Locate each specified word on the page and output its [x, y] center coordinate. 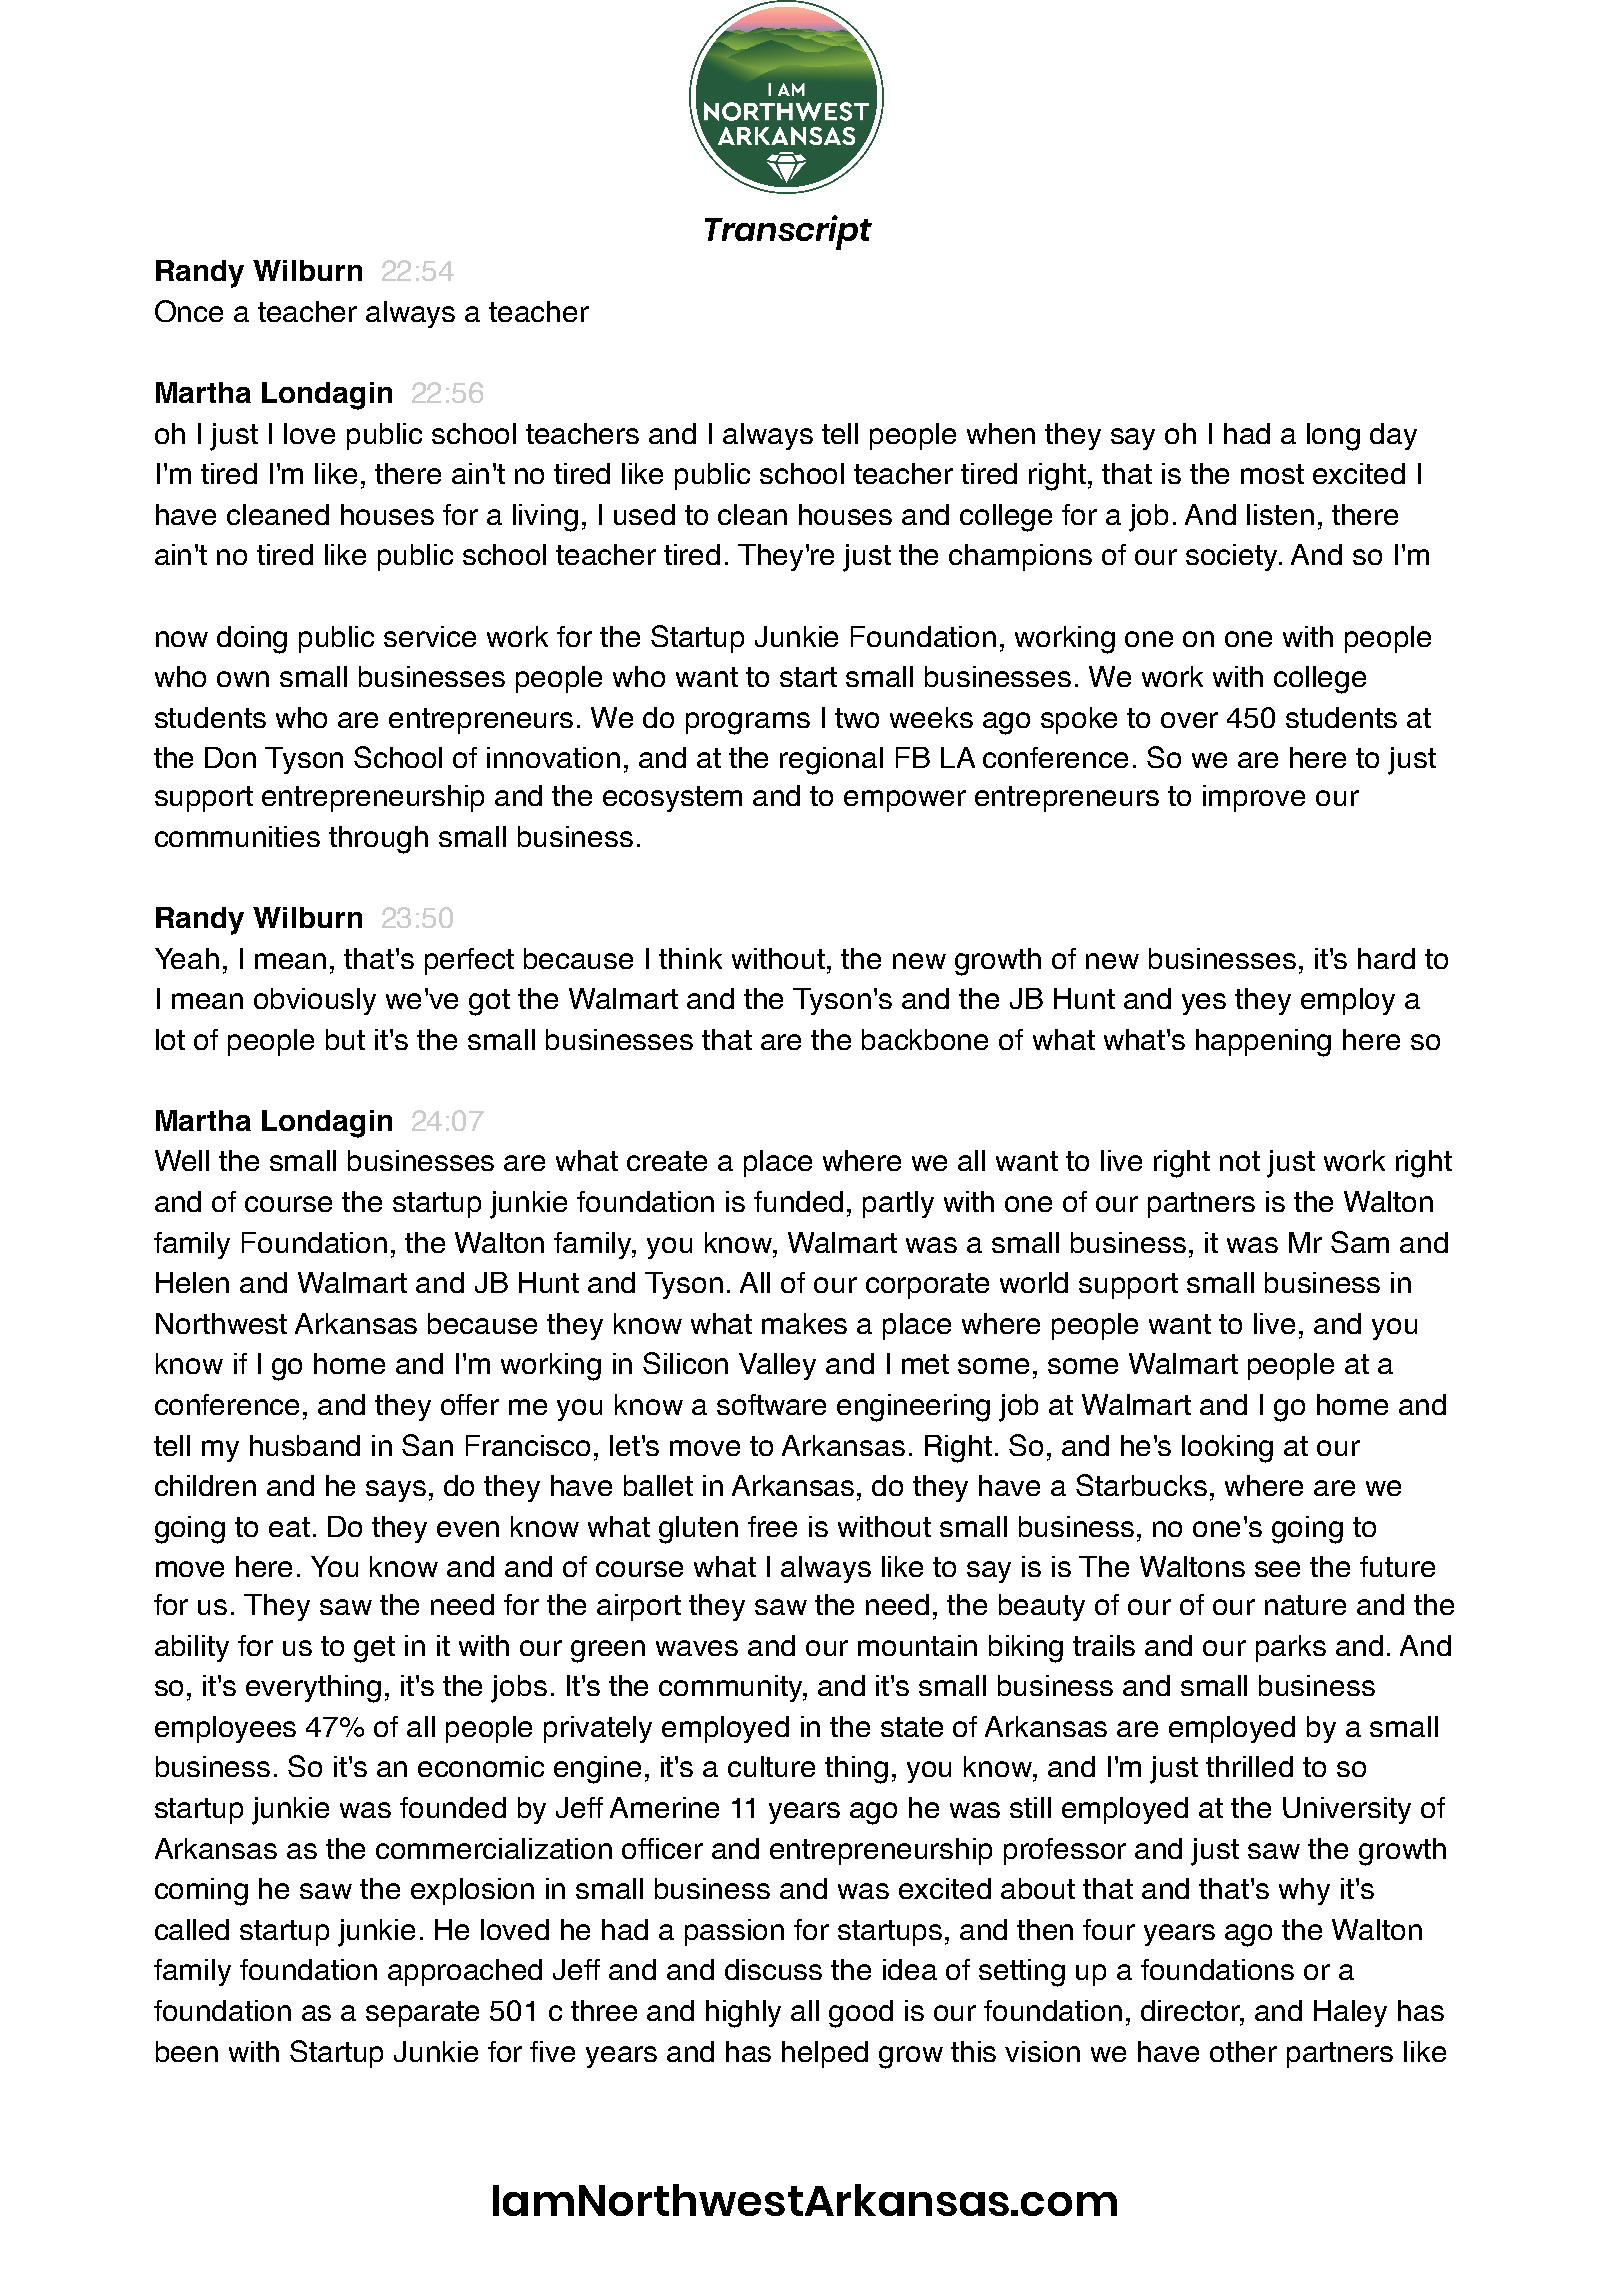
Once [189, 311]
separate [422, 2014]
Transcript [788, 232]
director [1191, 2010]
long [1333, 437]
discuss [773, 1969]
